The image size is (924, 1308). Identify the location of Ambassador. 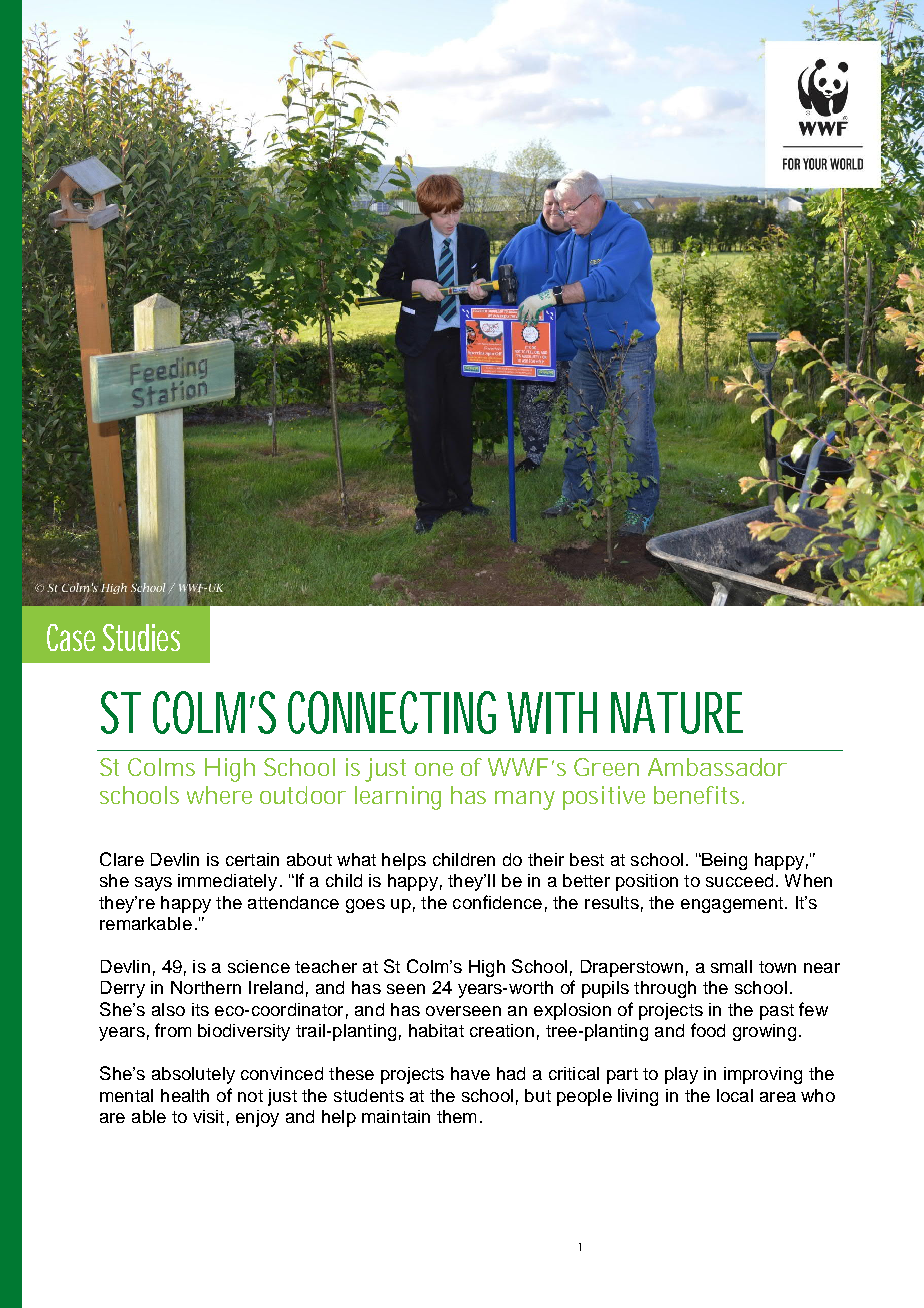
(717, 767).
